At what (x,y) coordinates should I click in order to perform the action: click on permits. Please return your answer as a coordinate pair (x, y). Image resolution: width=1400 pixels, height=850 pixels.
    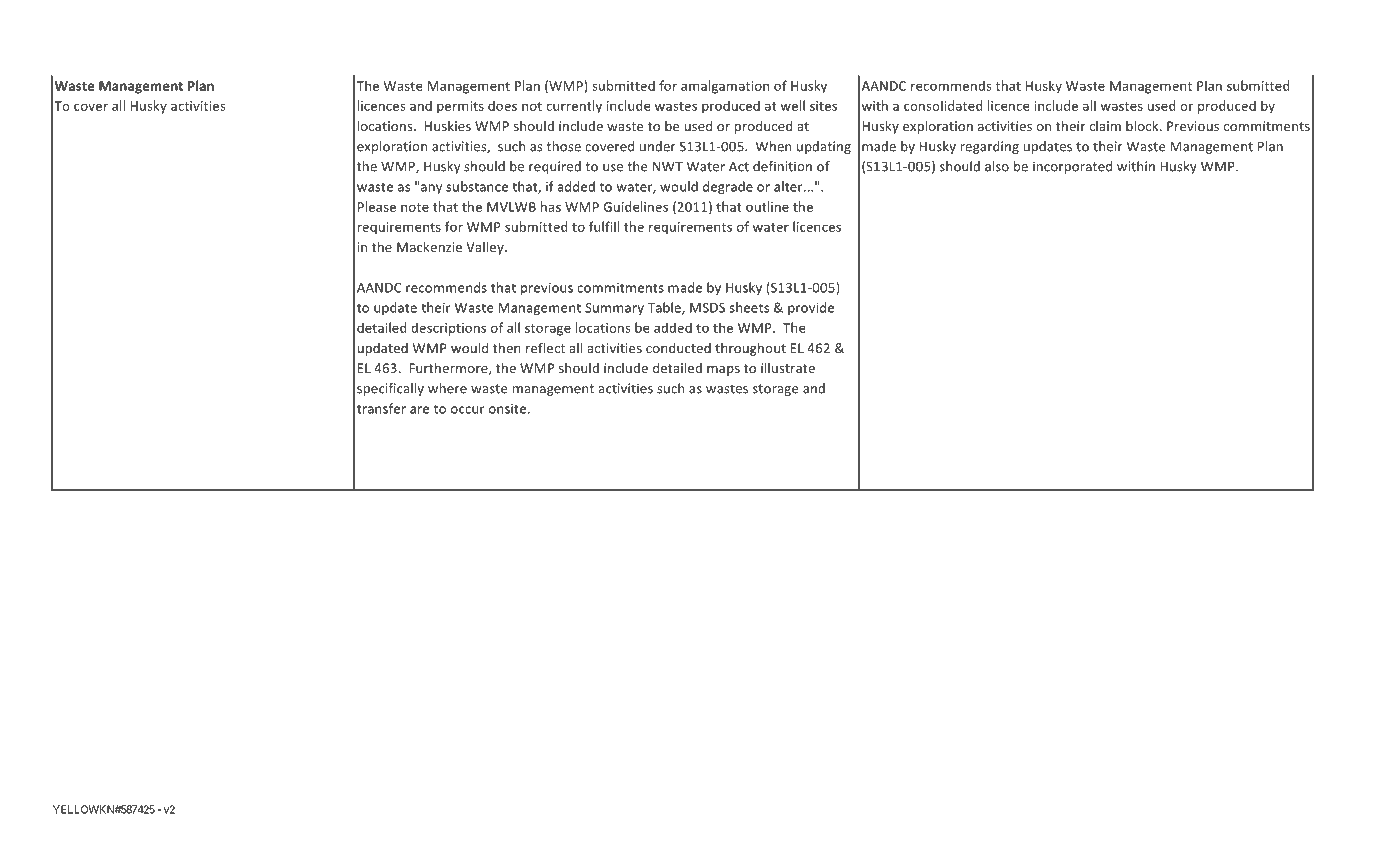
    Looking at the image, I should click on (460, 107).
